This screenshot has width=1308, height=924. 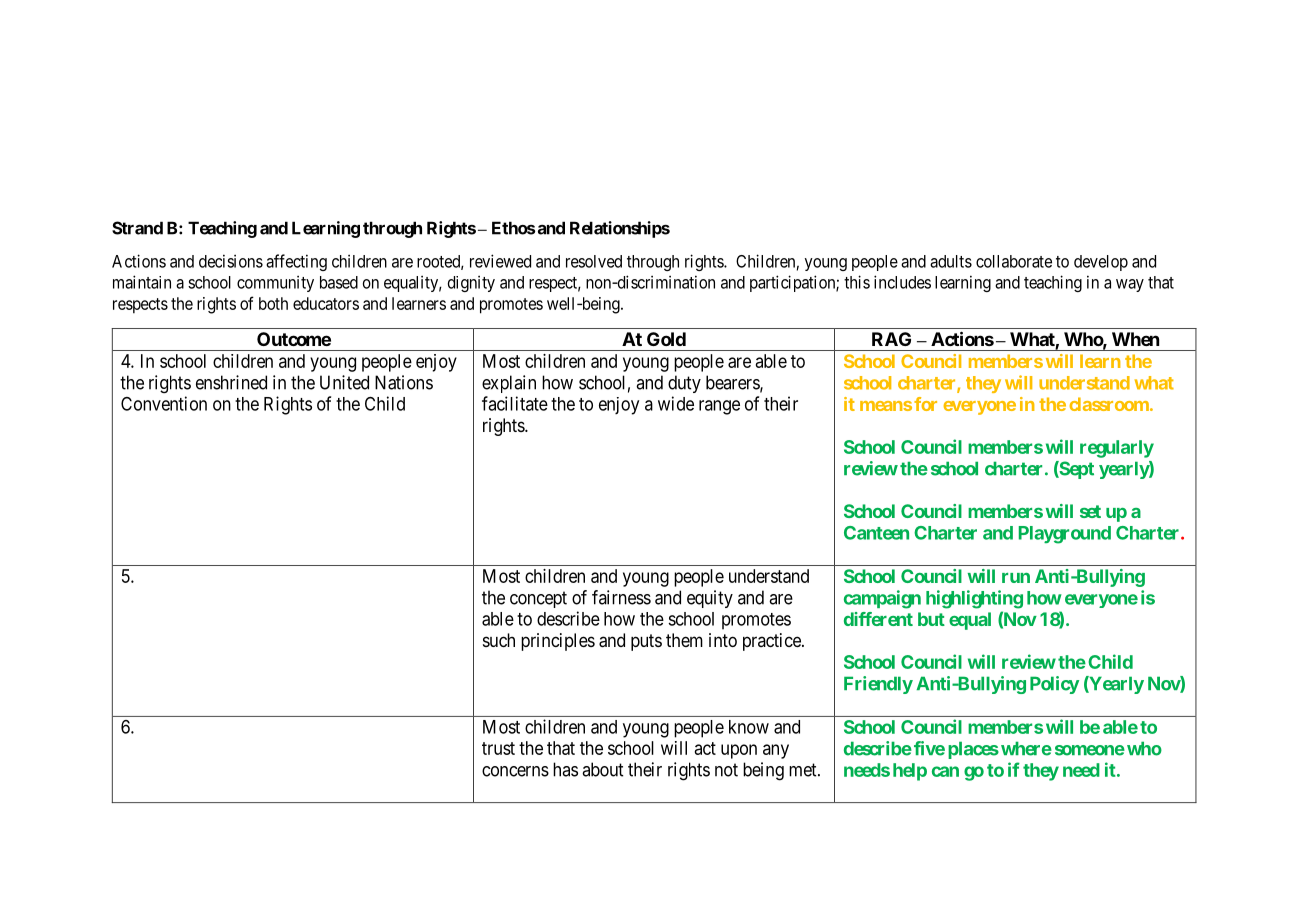 What do you see at coordinates (498, 748) in the screenshot?
I see `trust` at bounding box center [498, 748].
